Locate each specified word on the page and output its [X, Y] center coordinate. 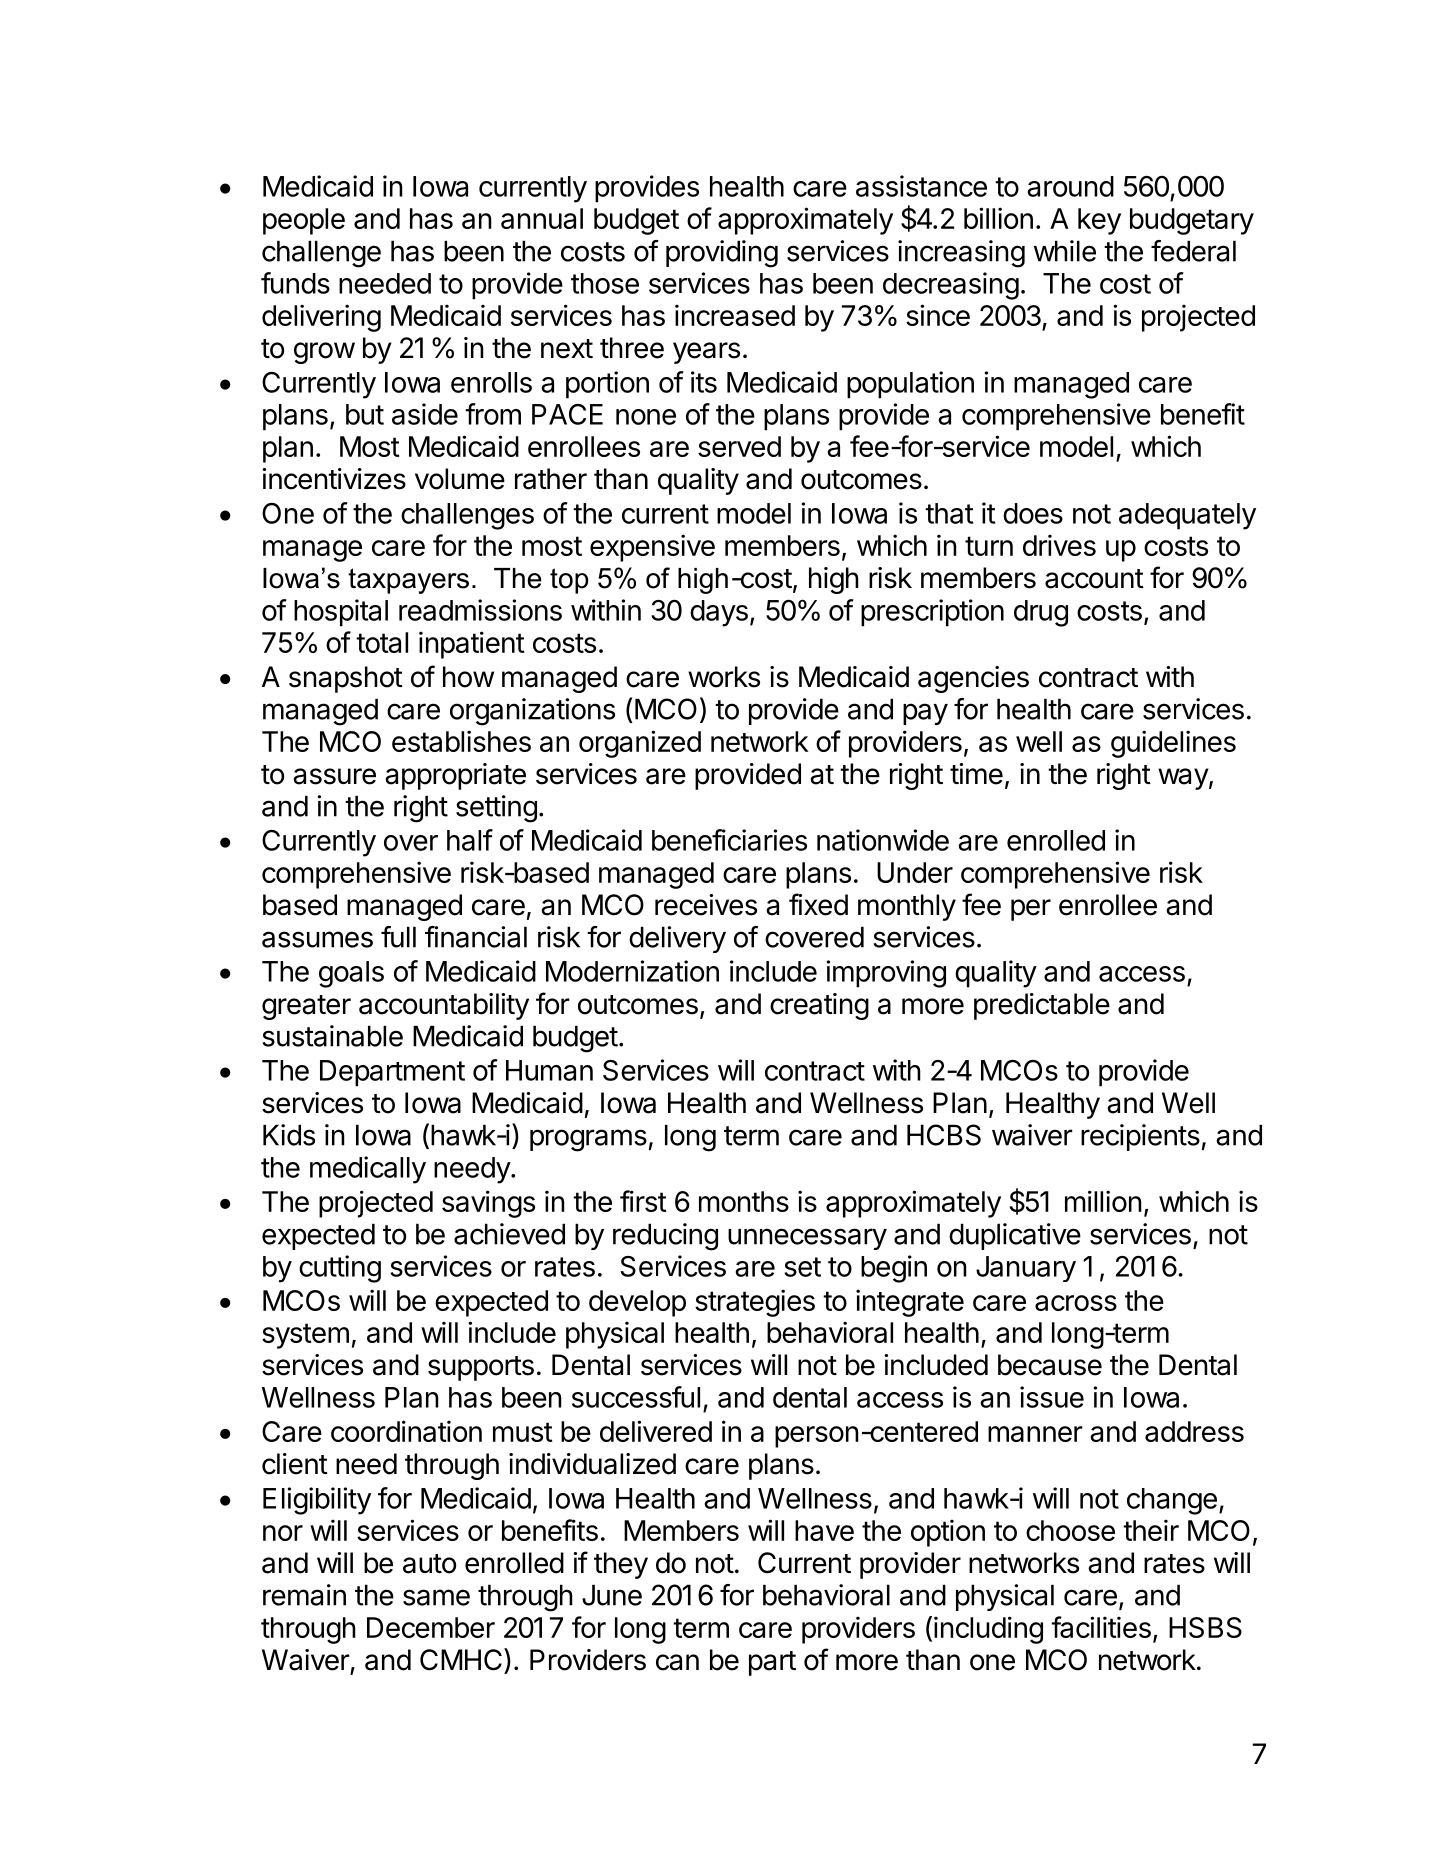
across [1076, 1303]
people [304, 221]
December [431, 1627]
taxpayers [408, 581]
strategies [755, 1303]
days [719, 613]
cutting [340, 1269]
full [398, 937]
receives [706, 905]
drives [1059, 545]
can [677, 1662]
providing [722, 254]
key [1099, 221]
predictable [1042, 1006]
